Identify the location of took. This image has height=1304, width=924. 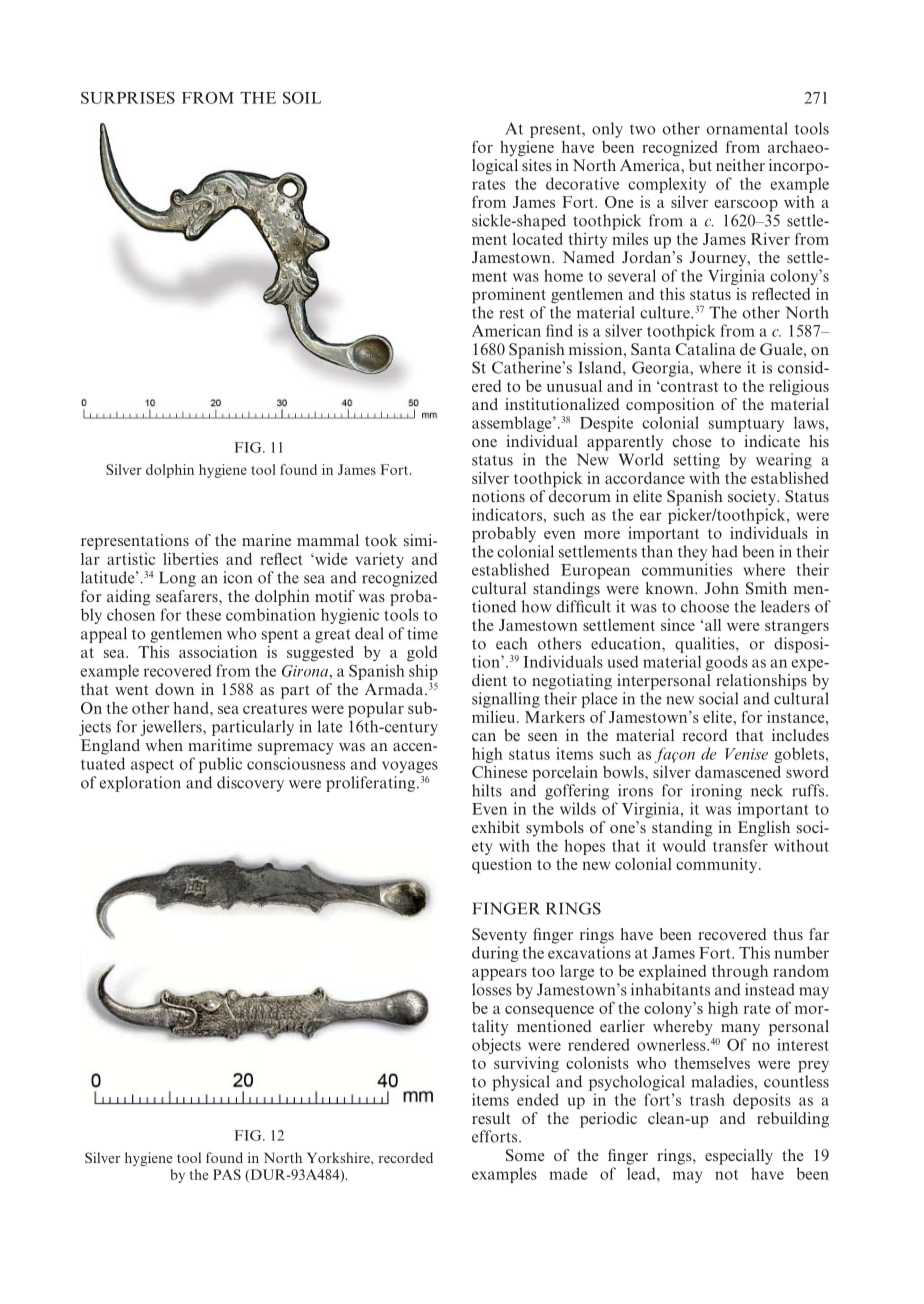
(381, 540).
